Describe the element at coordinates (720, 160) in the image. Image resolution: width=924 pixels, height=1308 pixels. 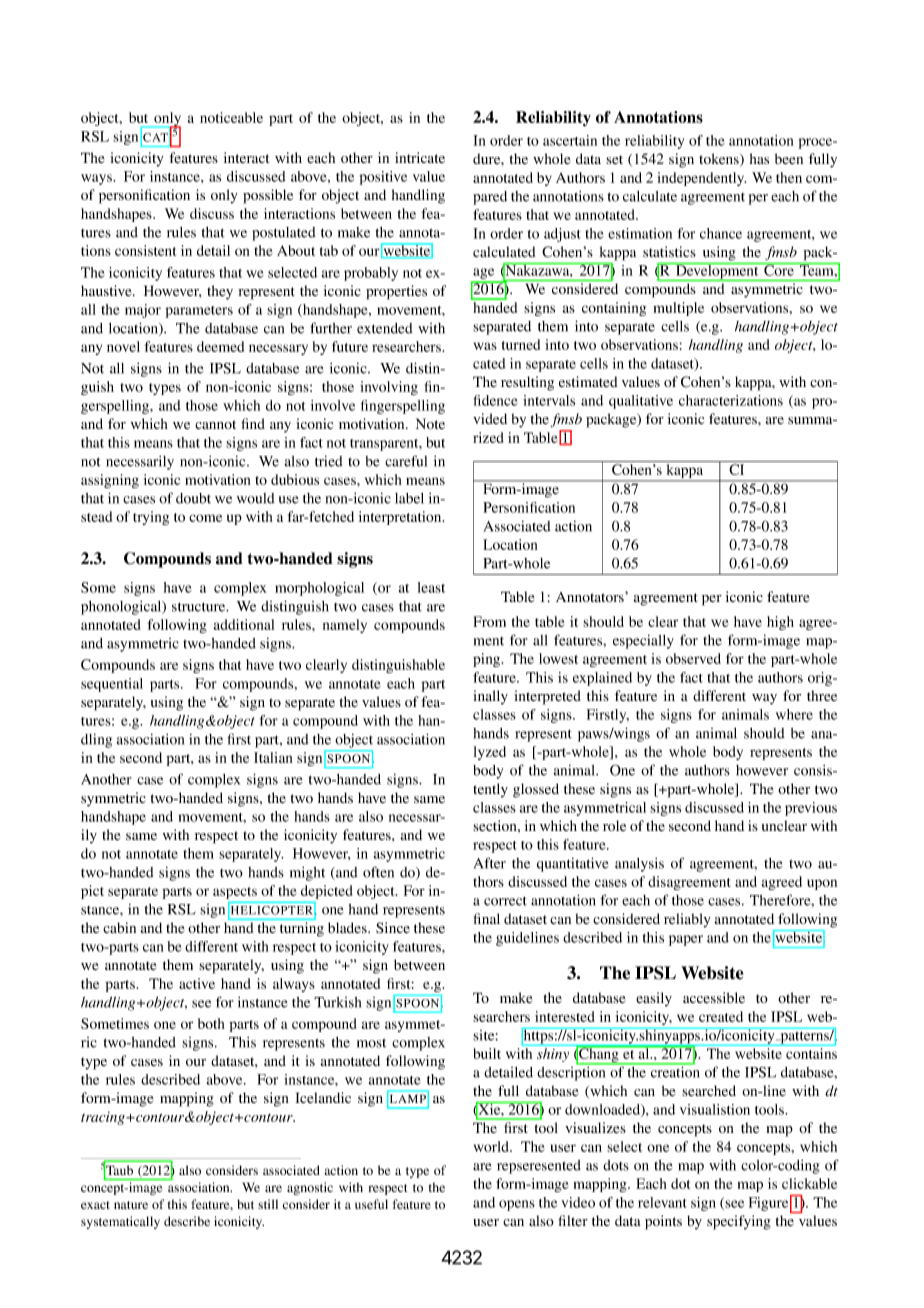
I see `tokens` at that location.
